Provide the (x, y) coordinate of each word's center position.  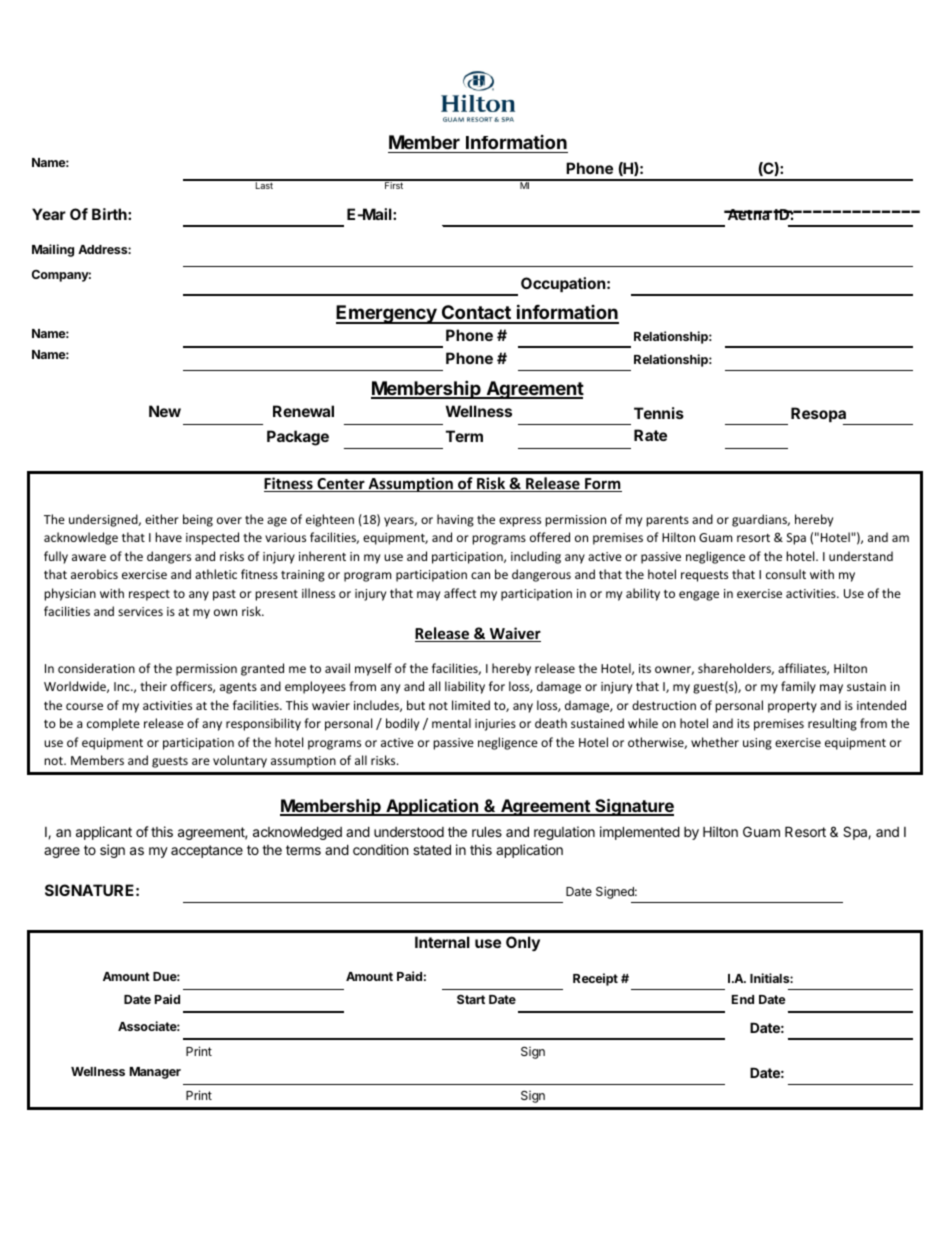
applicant (104, 833)
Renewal (303, 411)
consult (786, 574)
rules (487, 831)
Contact (476, 314)
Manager (155, 1073)
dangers (169, 557)
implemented (640, 833)
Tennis (659, 413)
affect (460, 593)
